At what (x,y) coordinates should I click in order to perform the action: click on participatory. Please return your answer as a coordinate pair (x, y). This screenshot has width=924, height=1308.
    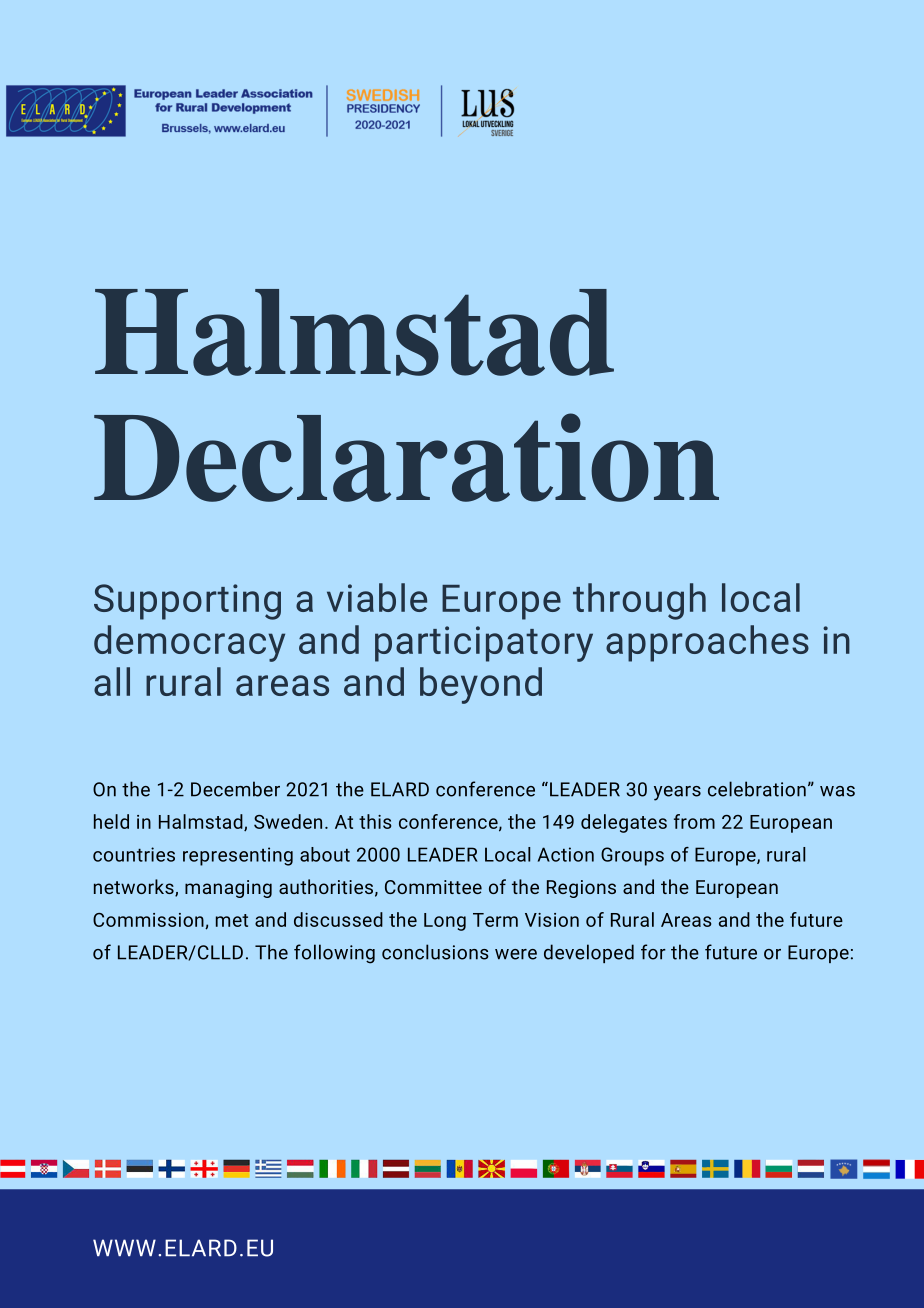
    Looking at the image, I should click on (484, 644).
